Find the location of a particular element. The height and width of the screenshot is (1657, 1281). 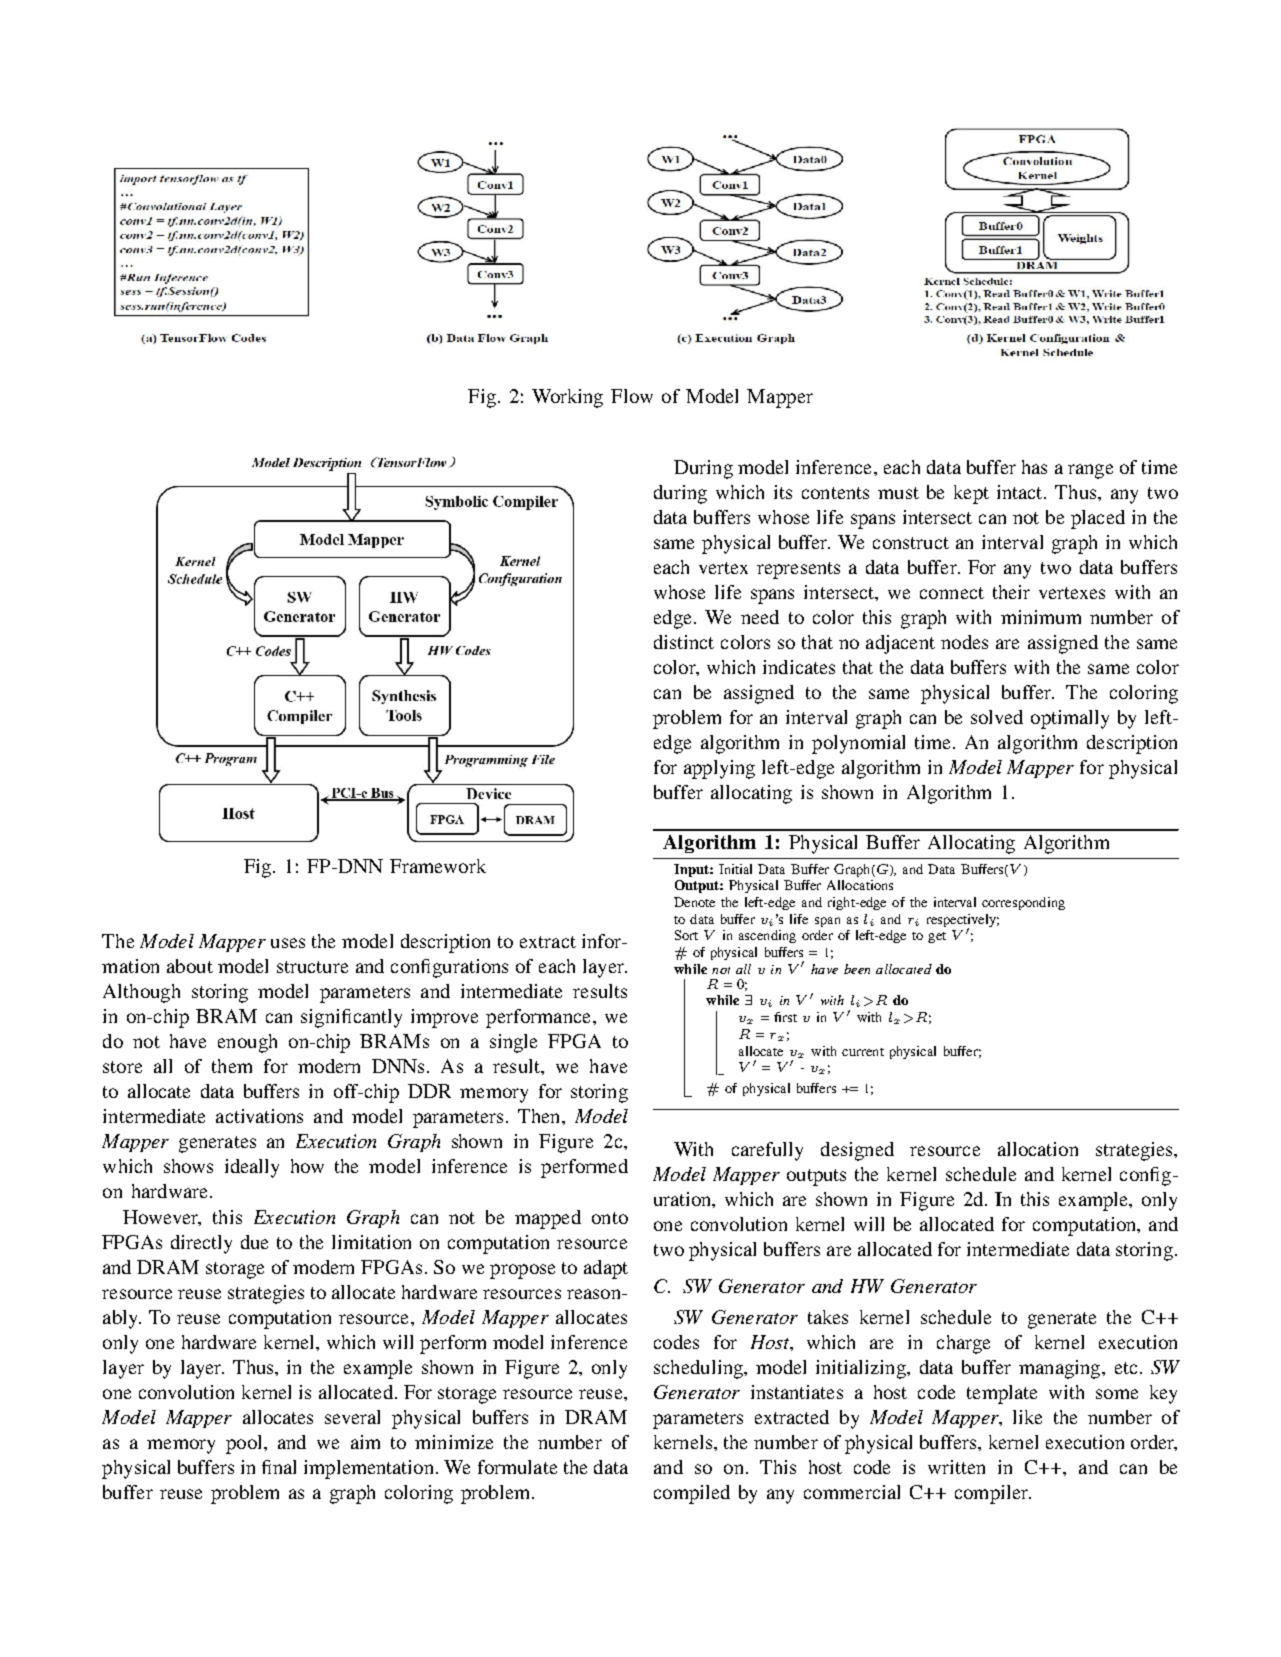

onto is located at coordinates (610, 1218).
